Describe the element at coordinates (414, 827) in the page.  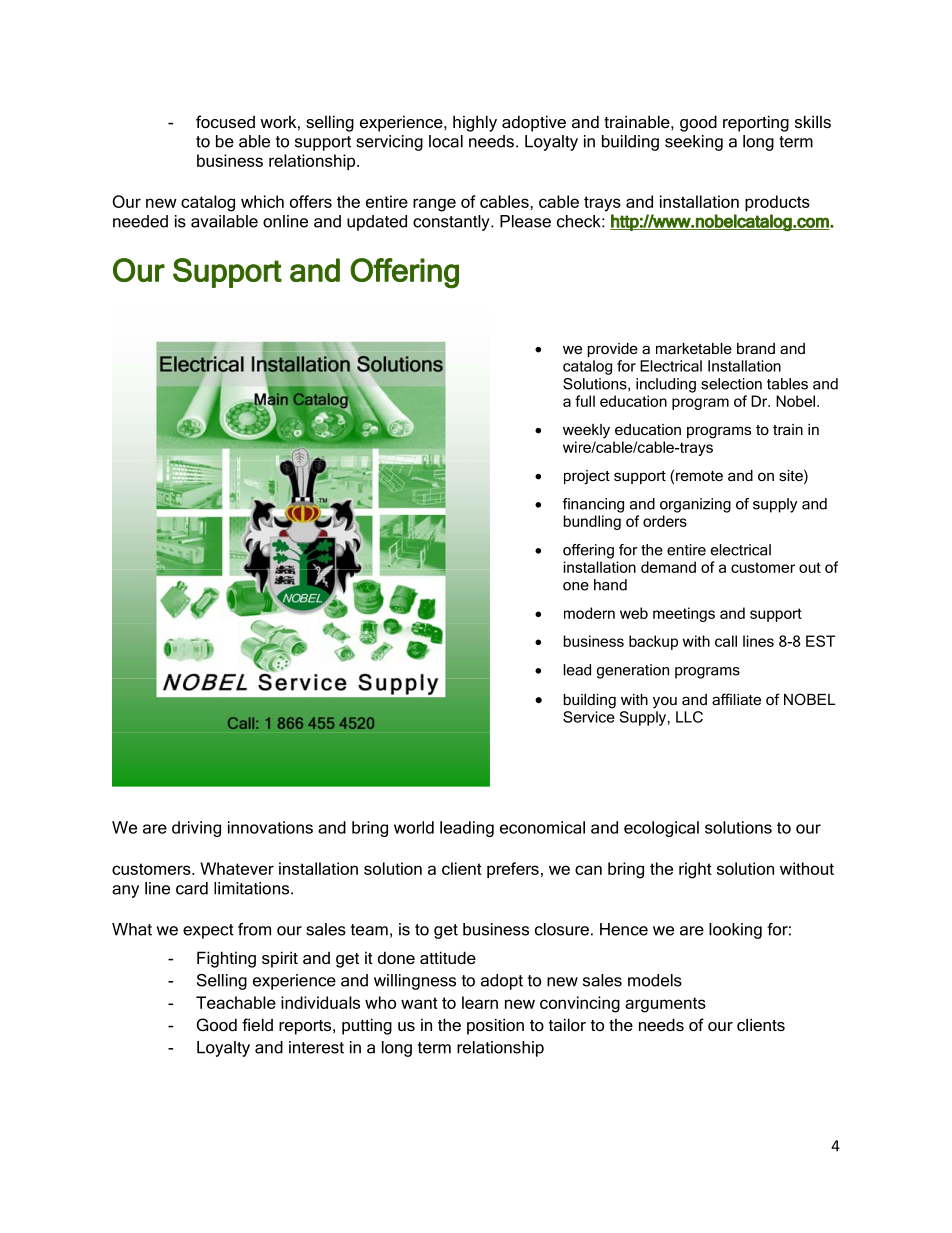
I see `world` at that location.
